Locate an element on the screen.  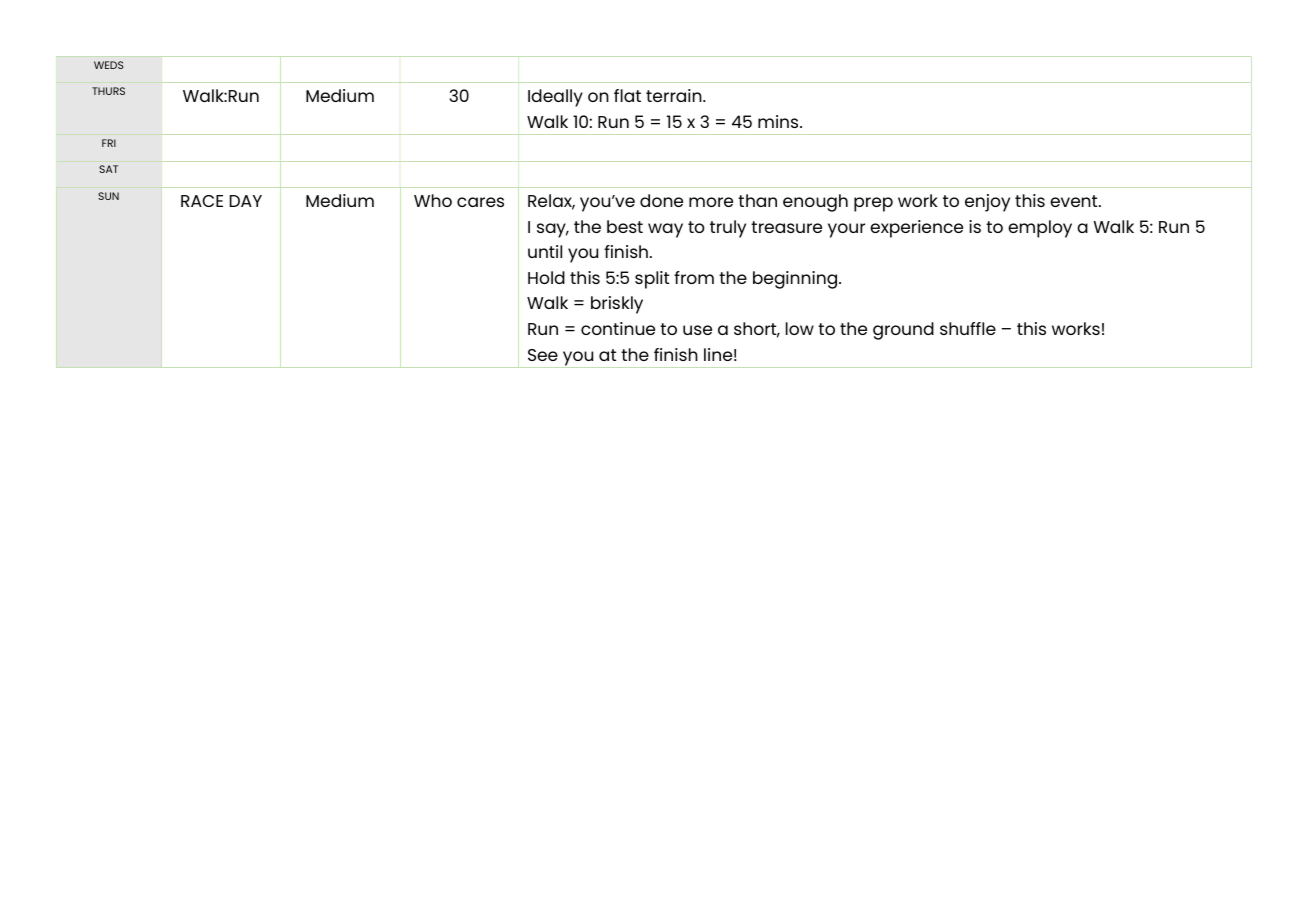
continue is located at coordinates (618, 328).
